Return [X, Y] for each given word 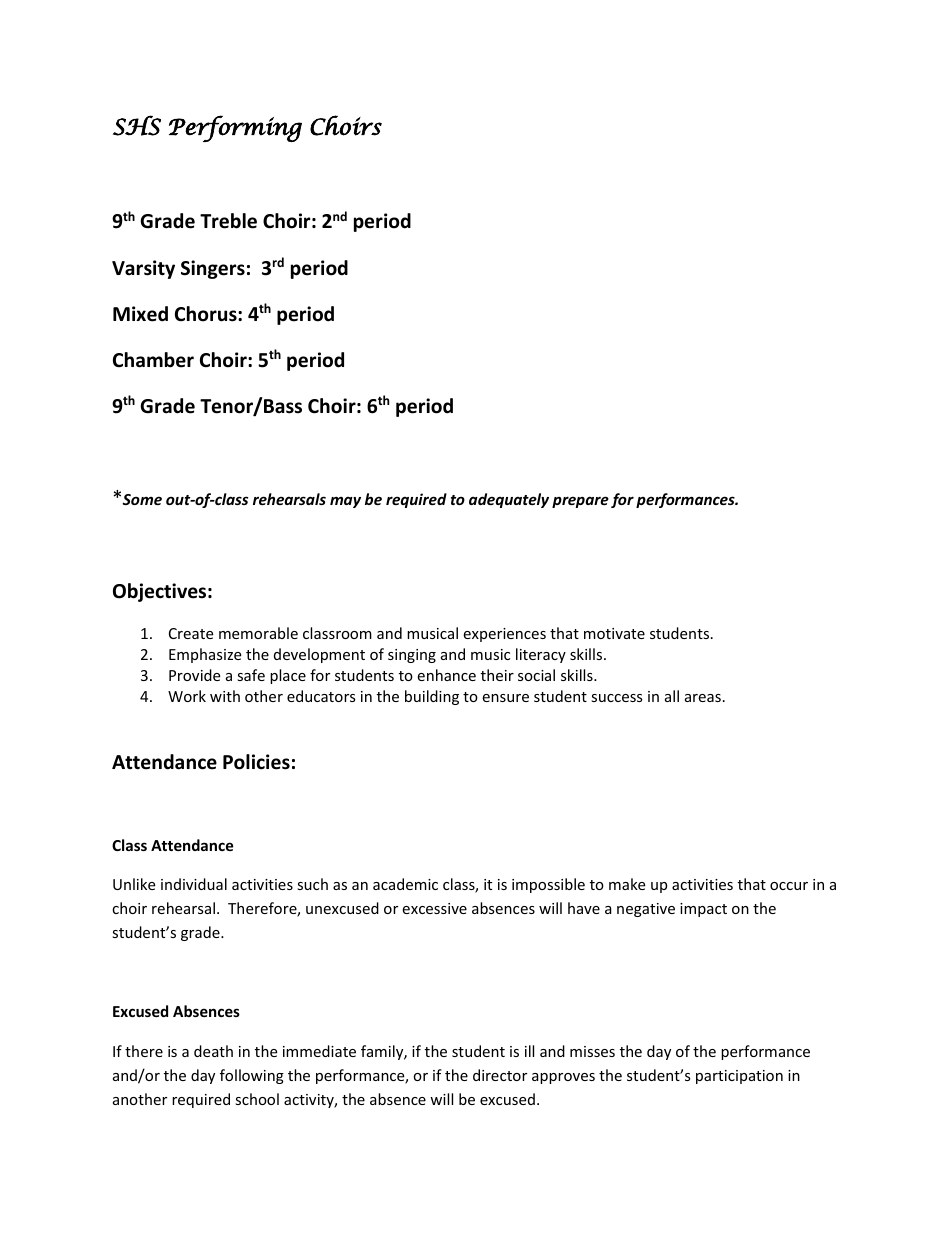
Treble [228, 221]
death [213, 1051]
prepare [580, 502]
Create [191, 633]
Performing [235, 128]
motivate [614, 633]
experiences [504, 635]
